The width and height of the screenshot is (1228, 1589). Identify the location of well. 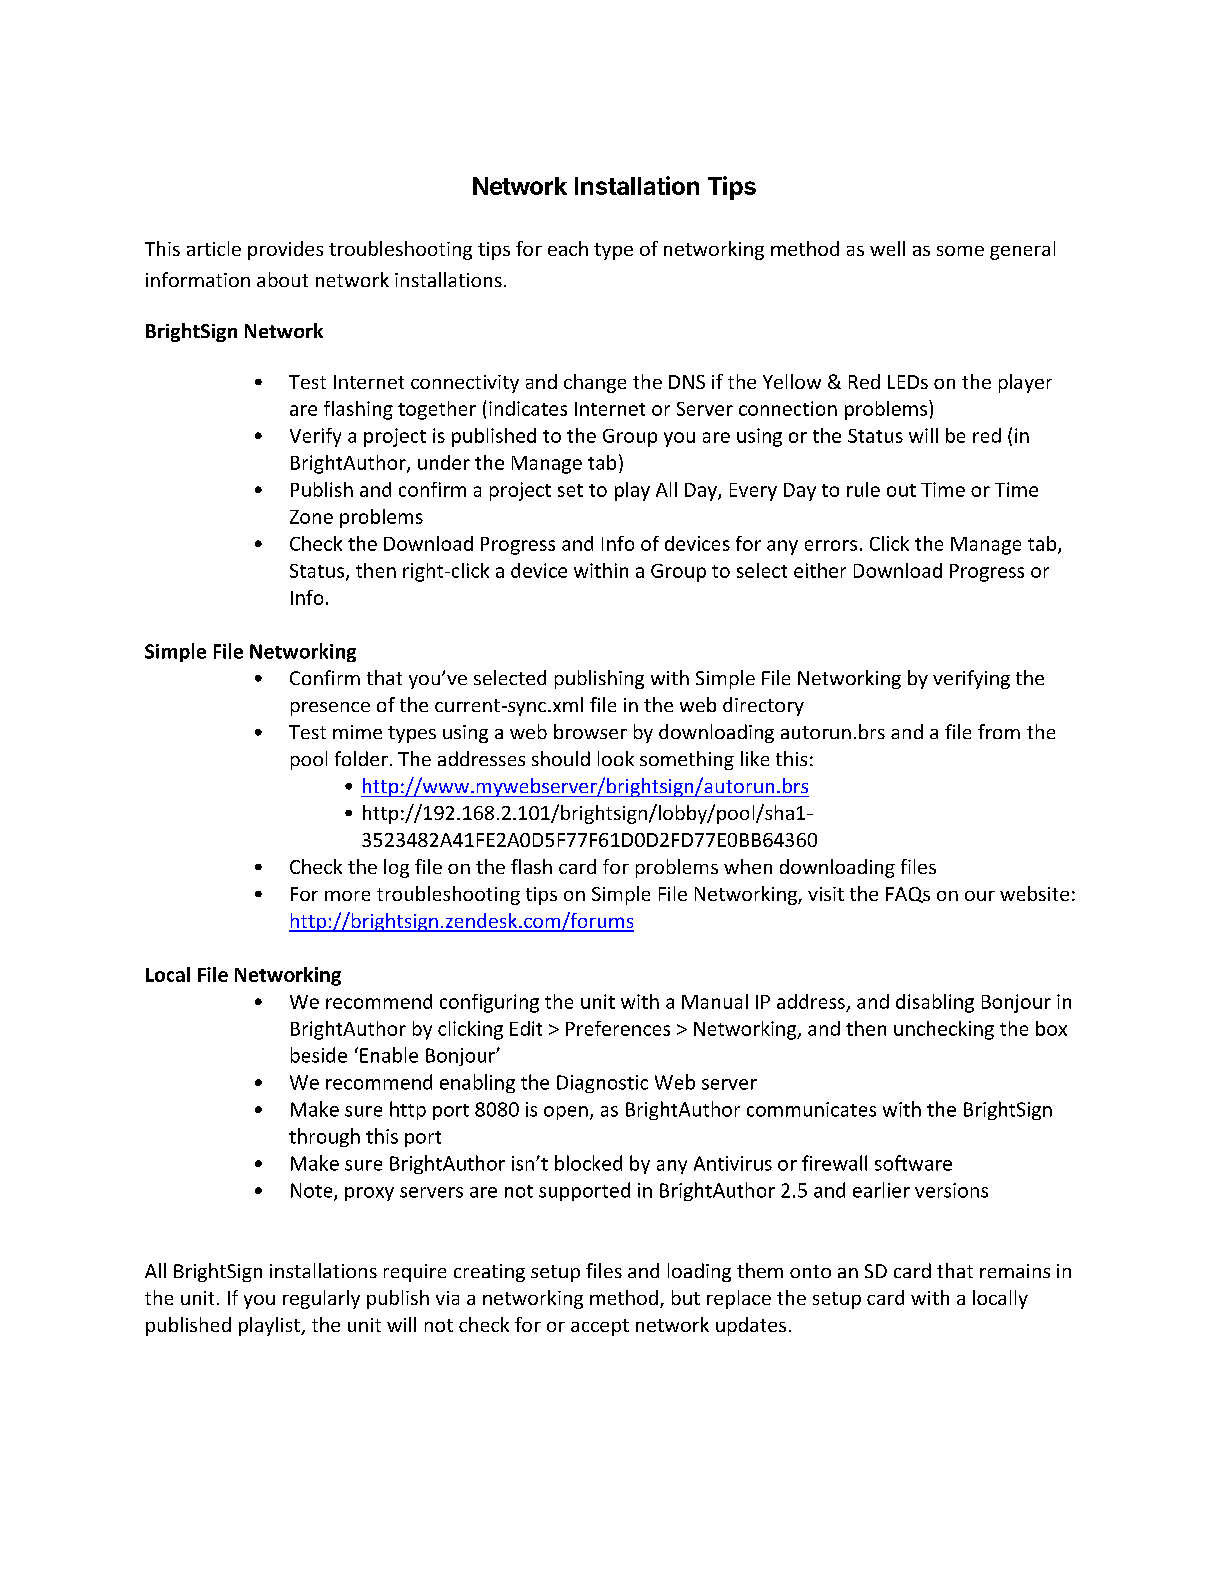
(887, 248).
